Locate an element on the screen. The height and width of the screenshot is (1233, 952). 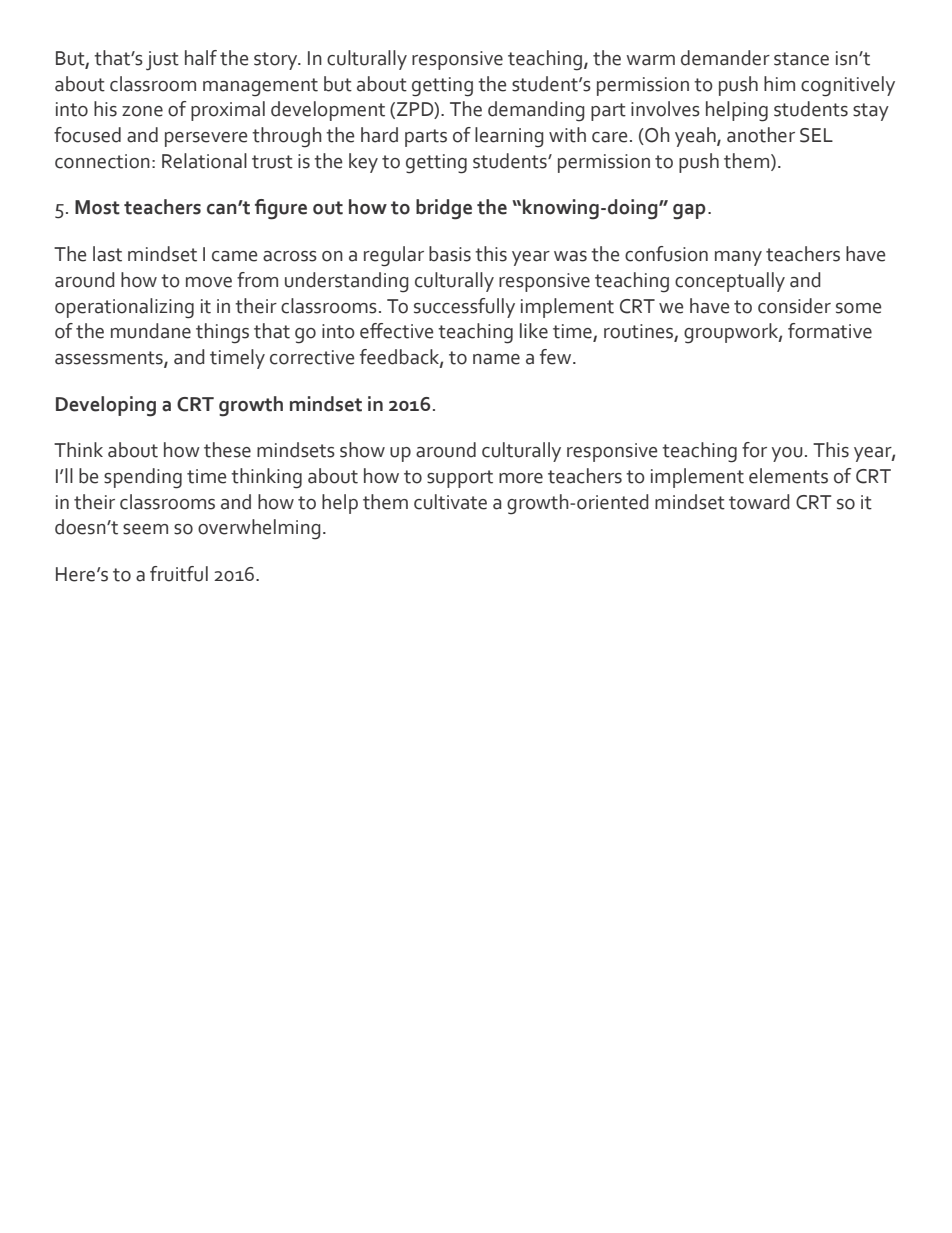
mundane is located at coordinates (151, 331).
